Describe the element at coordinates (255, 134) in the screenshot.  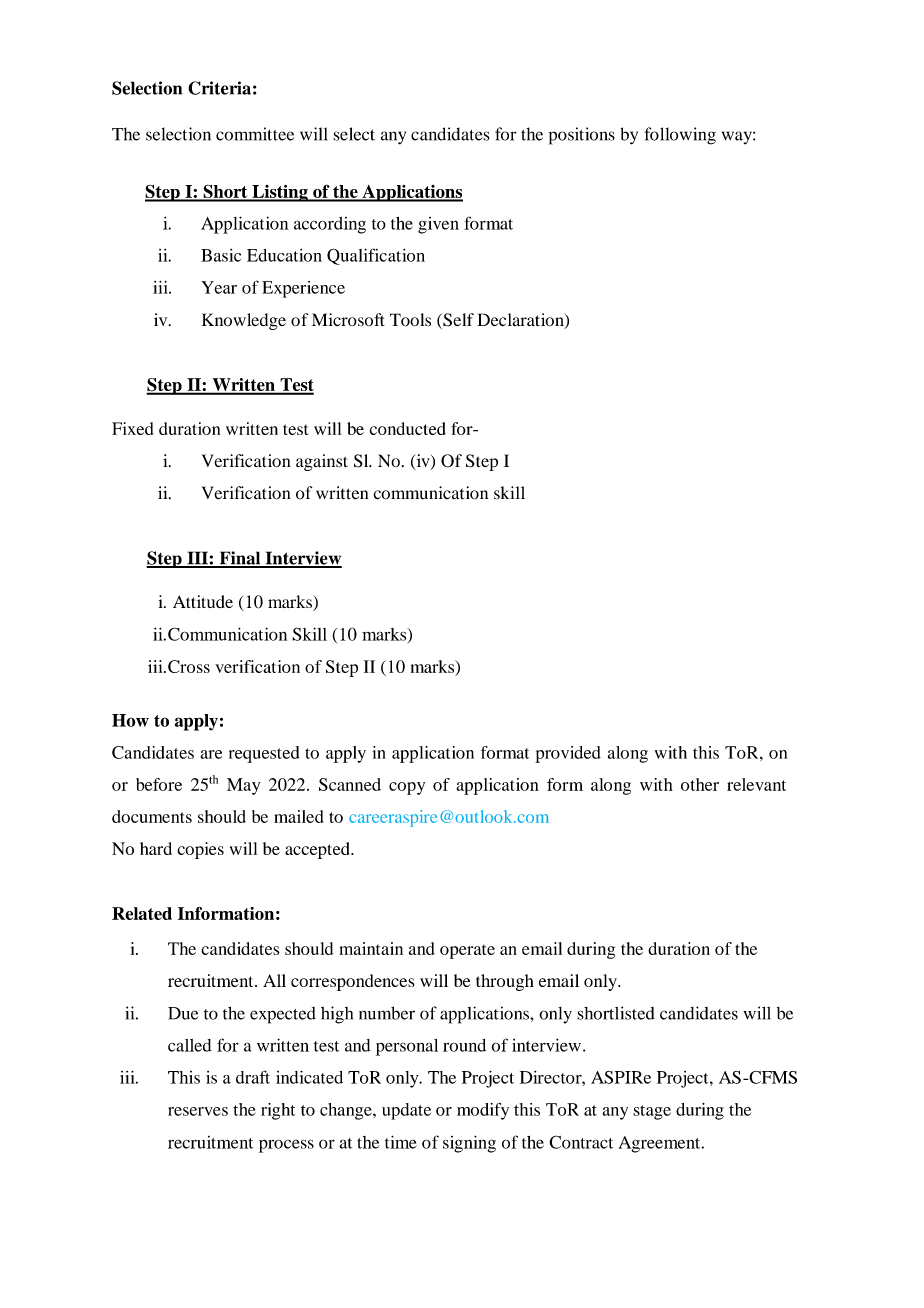
I see `committee` at that location.
